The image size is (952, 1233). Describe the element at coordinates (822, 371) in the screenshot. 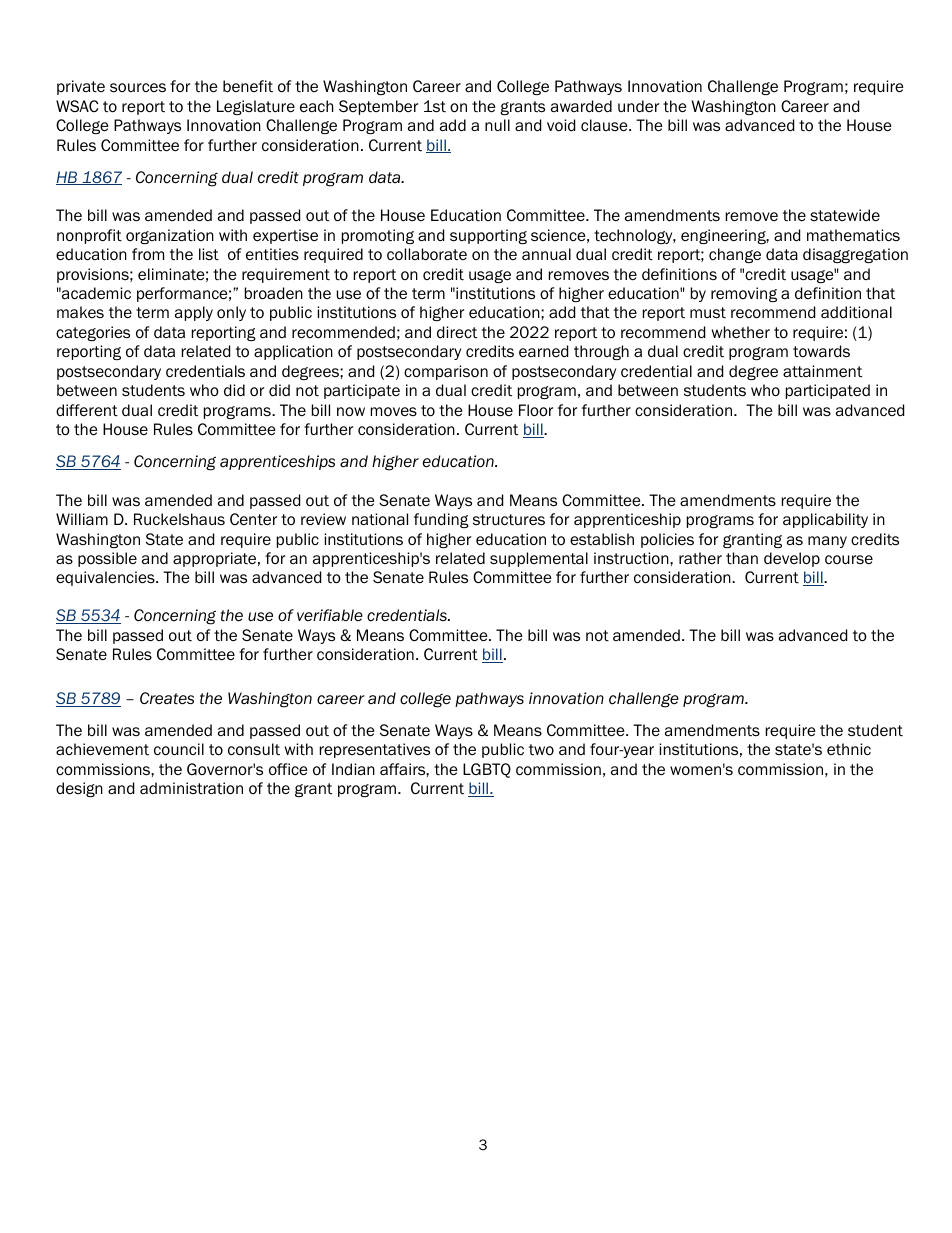

I see `attainment` at that location.
